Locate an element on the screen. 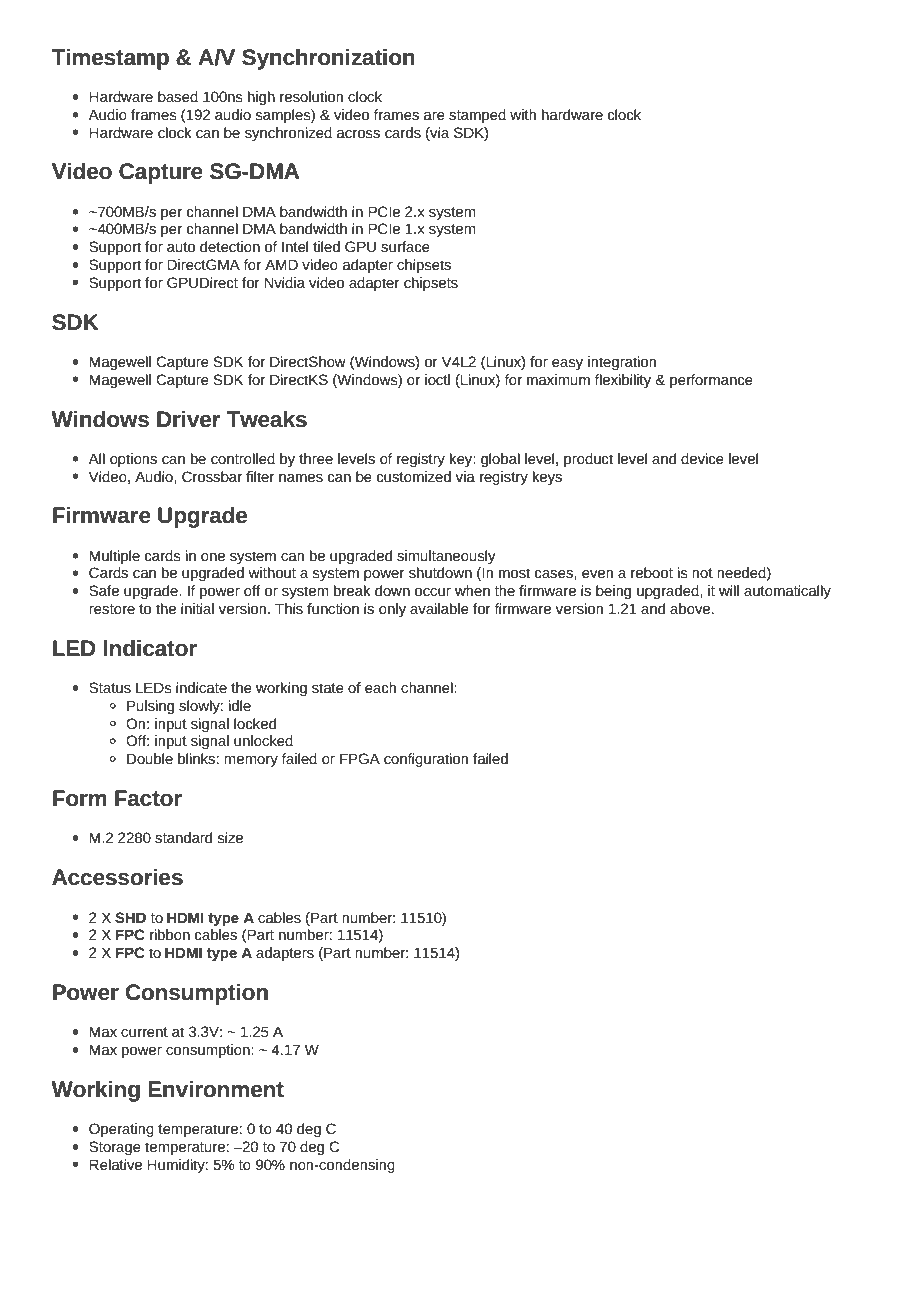 The image size is (924, 1308). Environment is located at coordinates (216, 1089).
